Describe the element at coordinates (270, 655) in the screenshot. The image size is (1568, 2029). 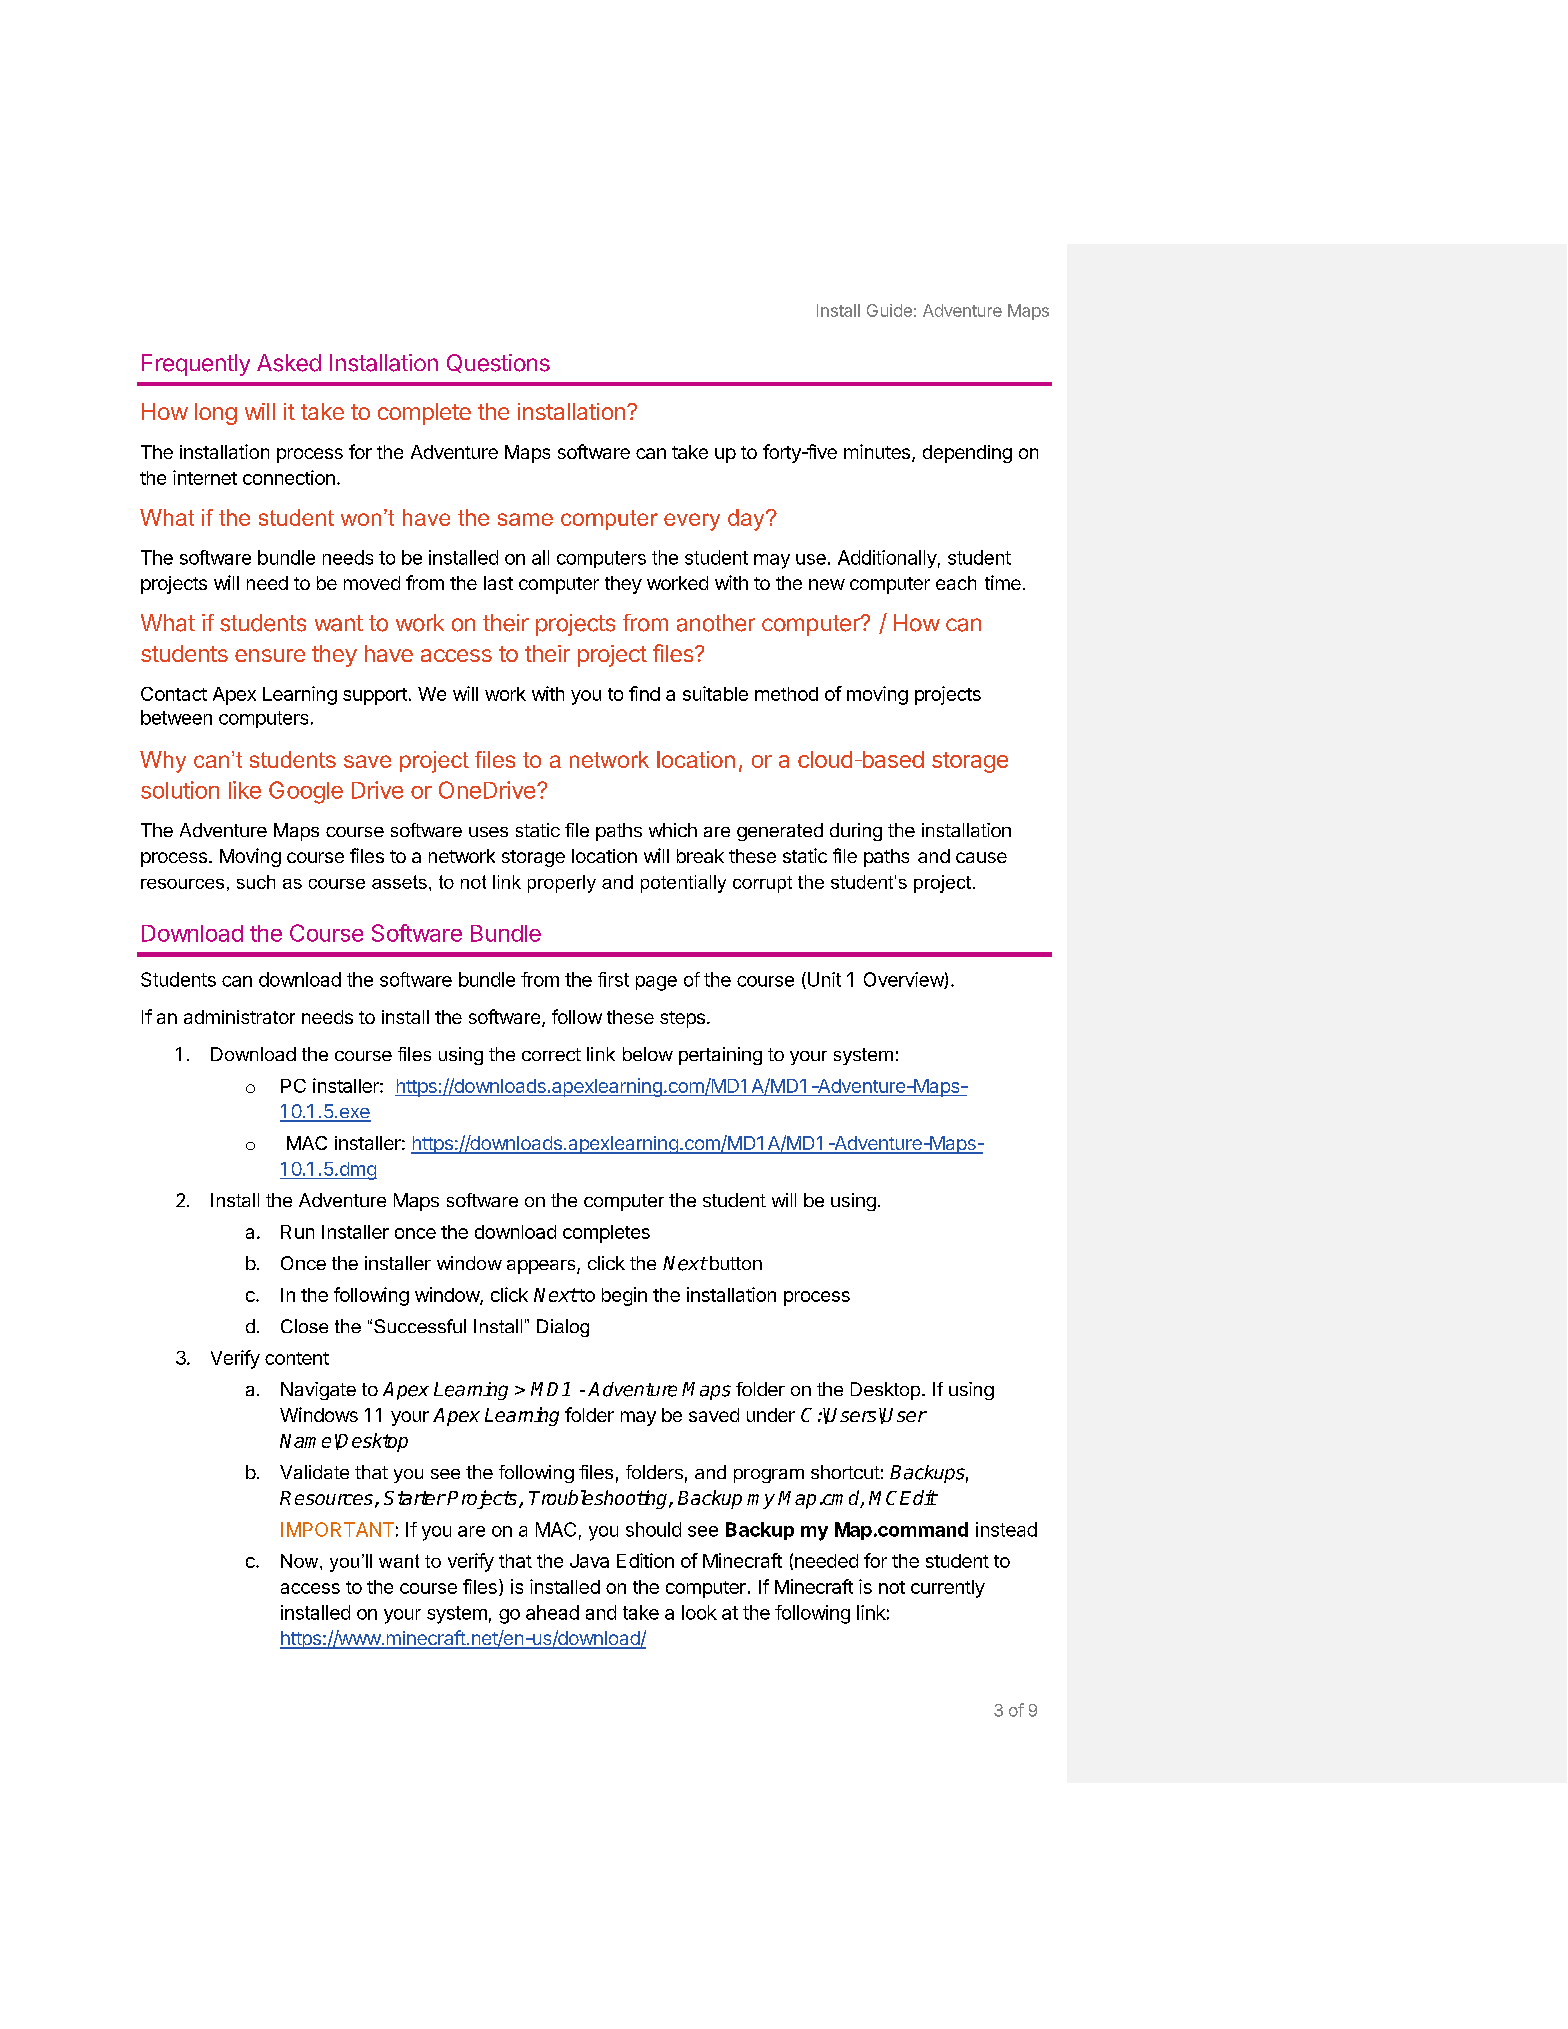
I see `ensure` at that location.
